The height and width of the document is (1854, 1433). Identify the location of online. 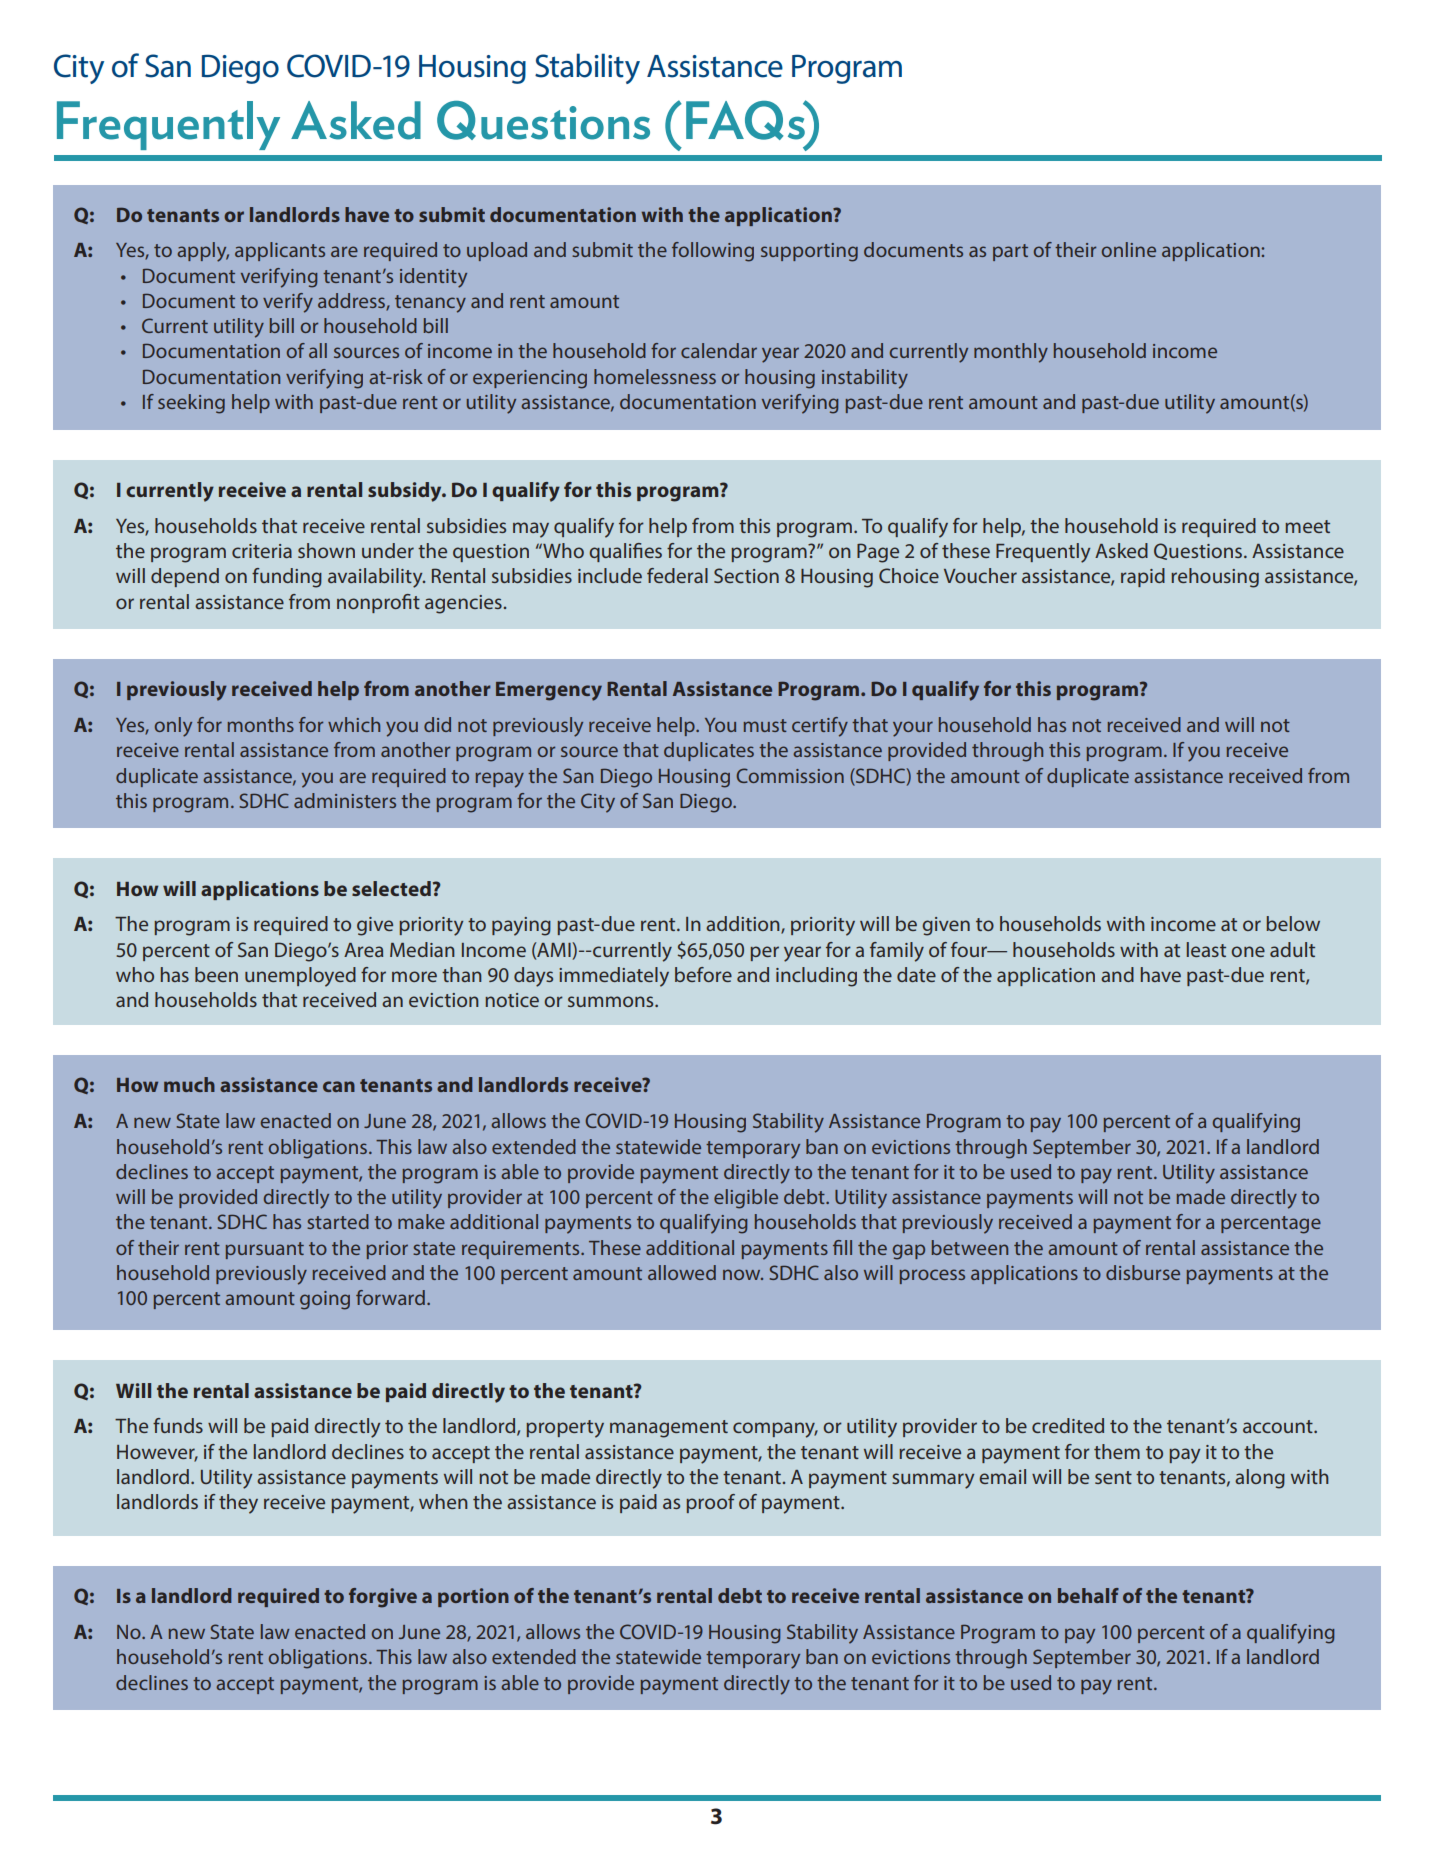
(1129, 249).
